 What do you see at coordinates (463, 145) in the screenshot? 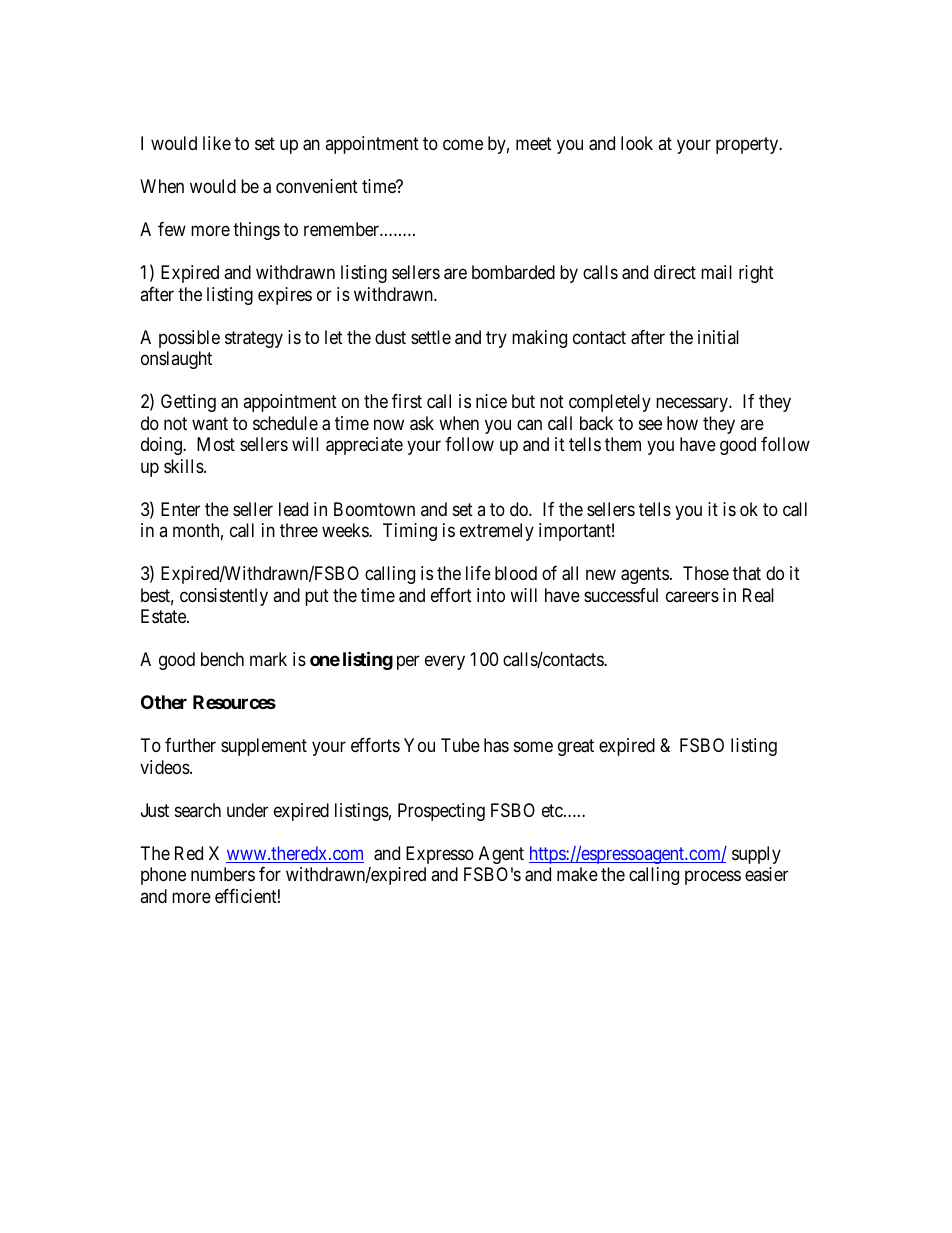
I see `come` at bounding box center [463, 145].
